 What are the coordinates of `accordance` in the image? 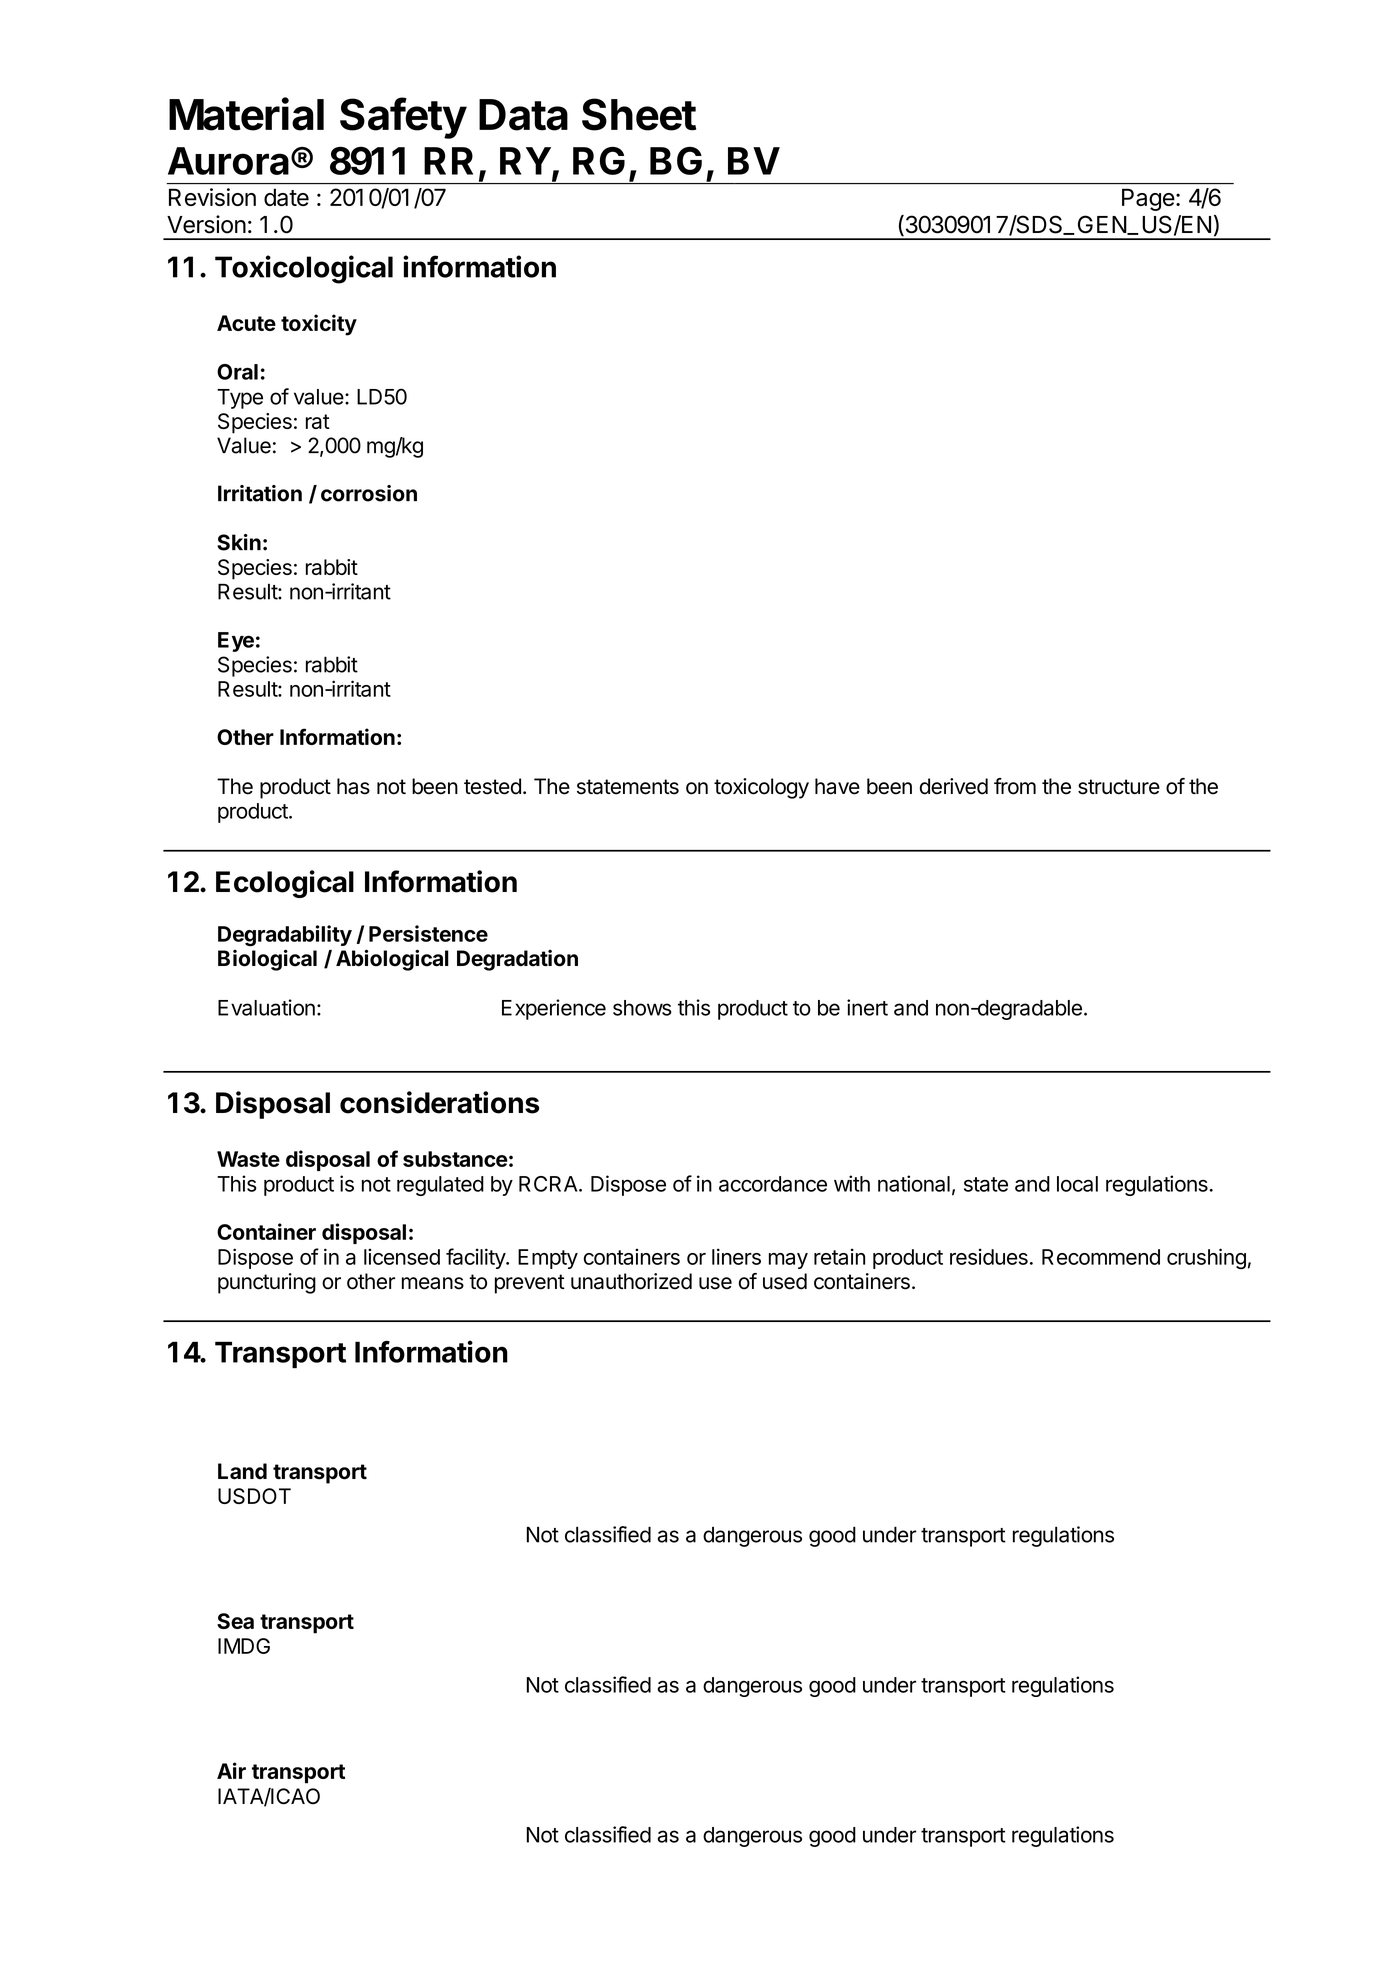 It's located at (773, 1184).
